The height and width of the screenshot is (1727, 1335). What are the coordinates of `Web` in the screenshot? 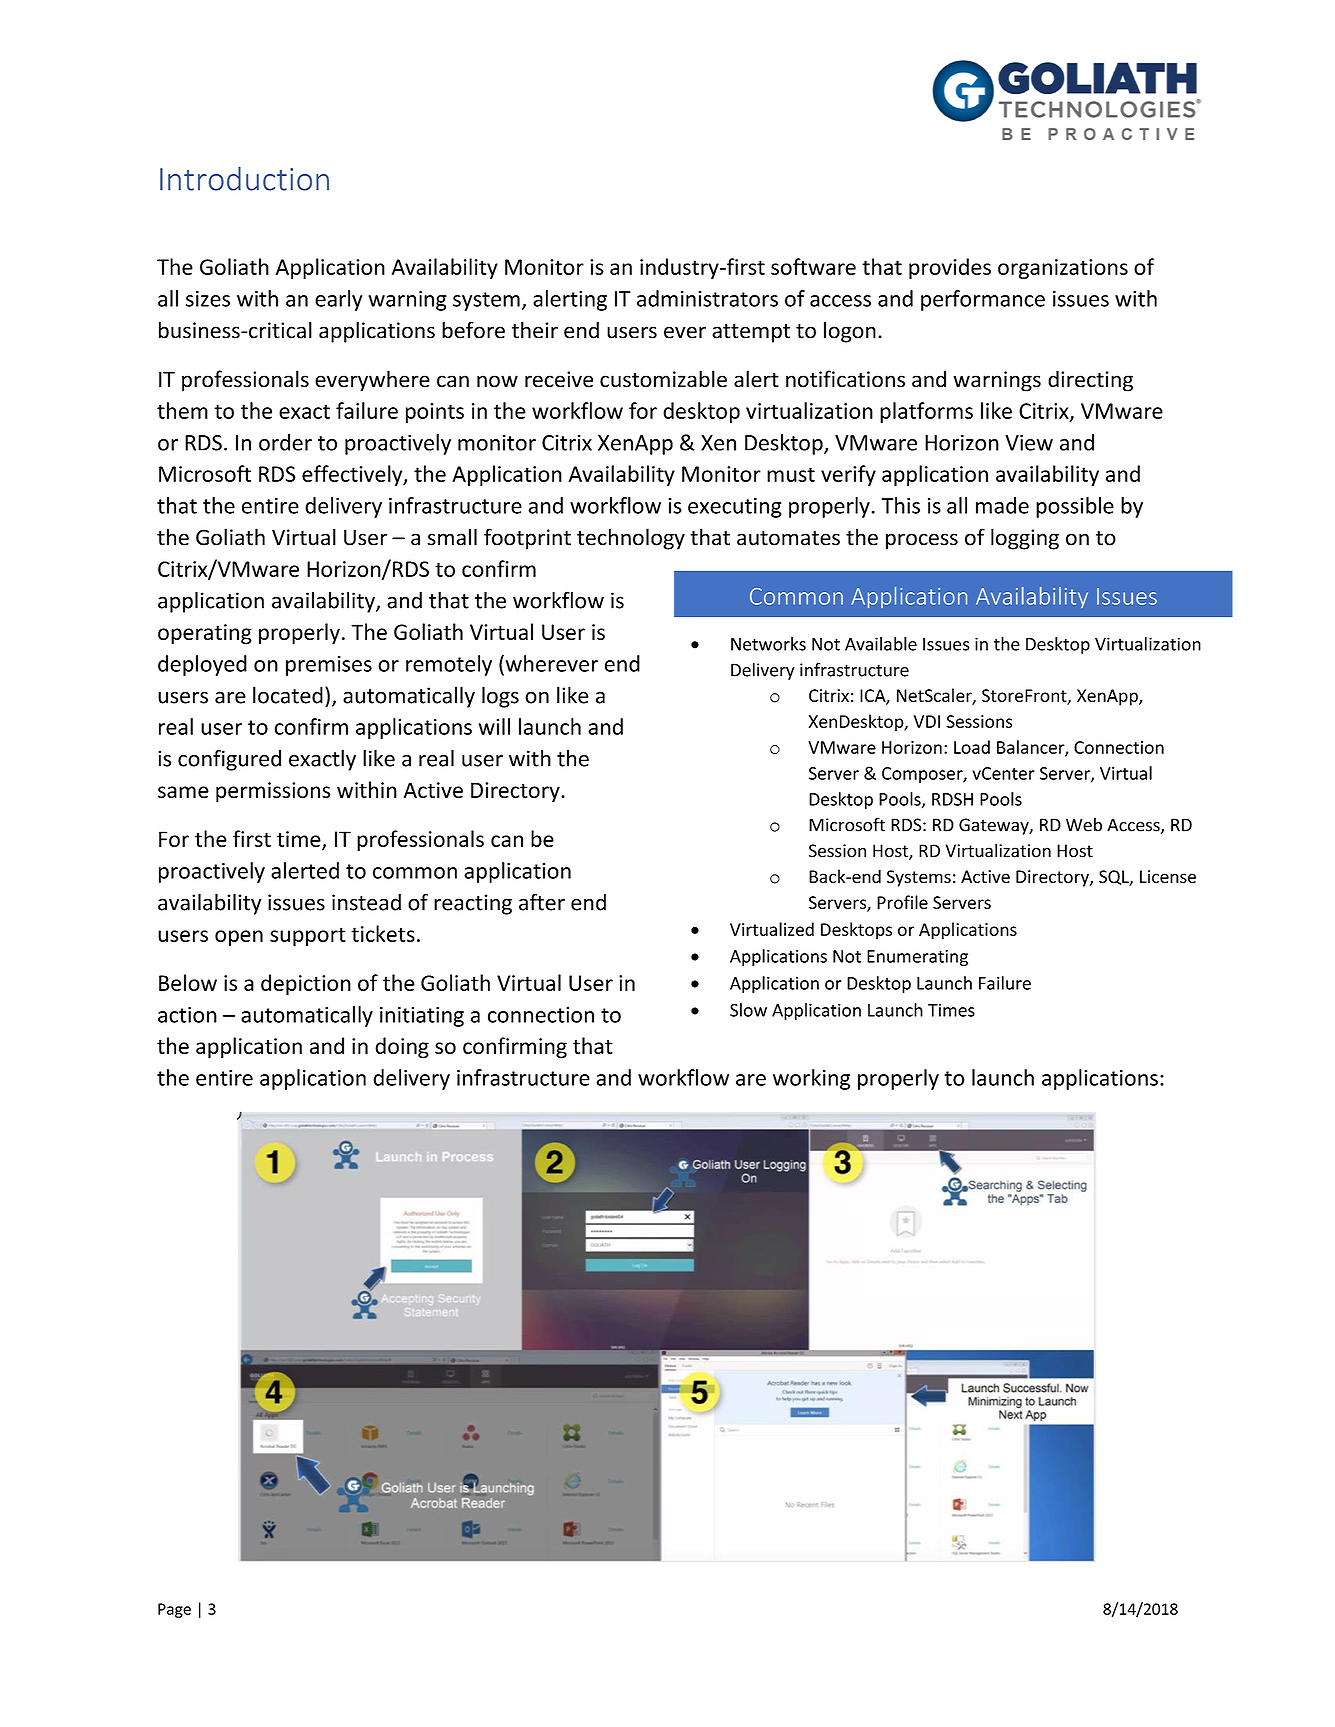 It's located at (1084, 824).
